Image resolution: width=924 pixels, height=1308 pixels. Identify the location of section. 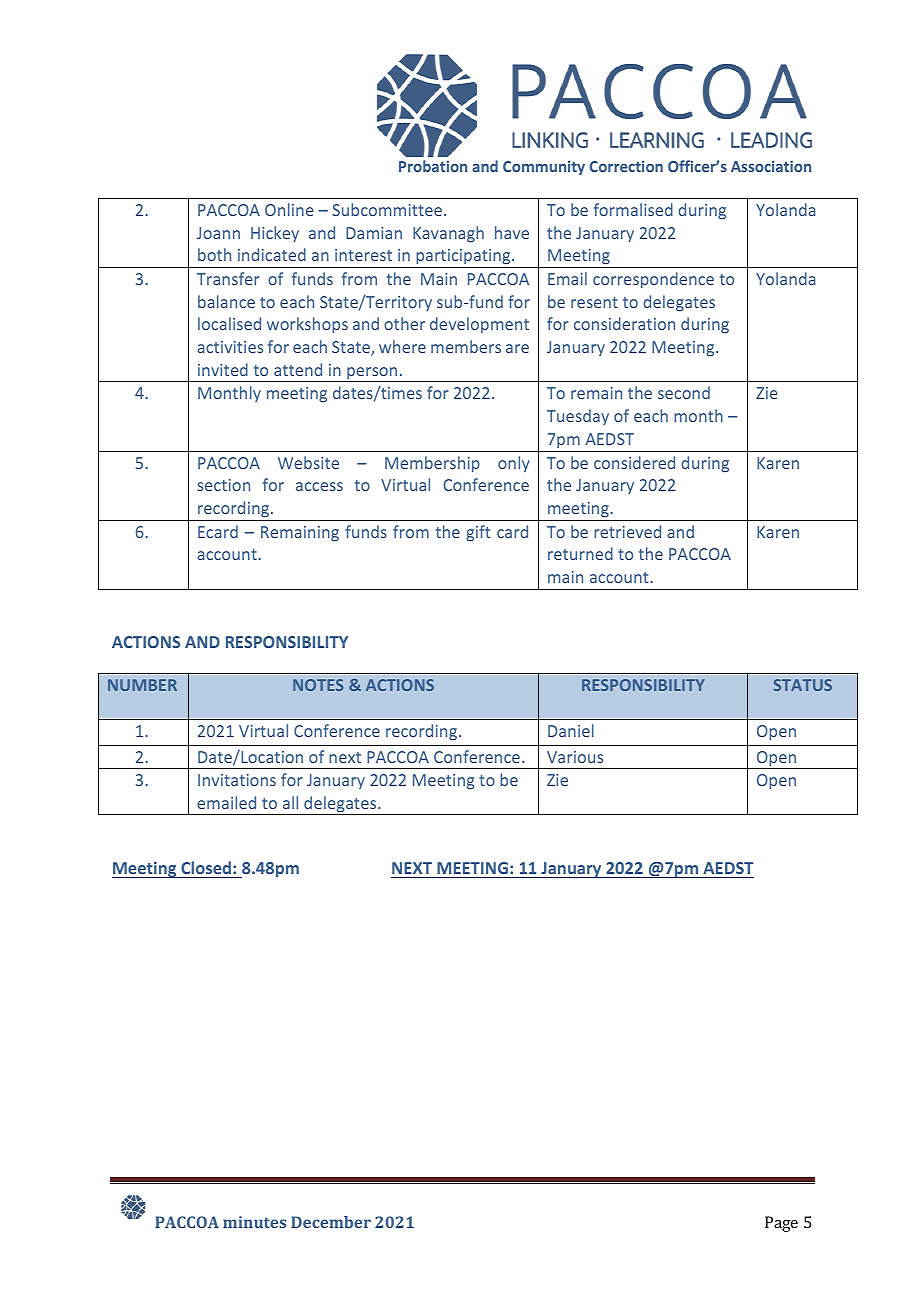
(223, 485).
